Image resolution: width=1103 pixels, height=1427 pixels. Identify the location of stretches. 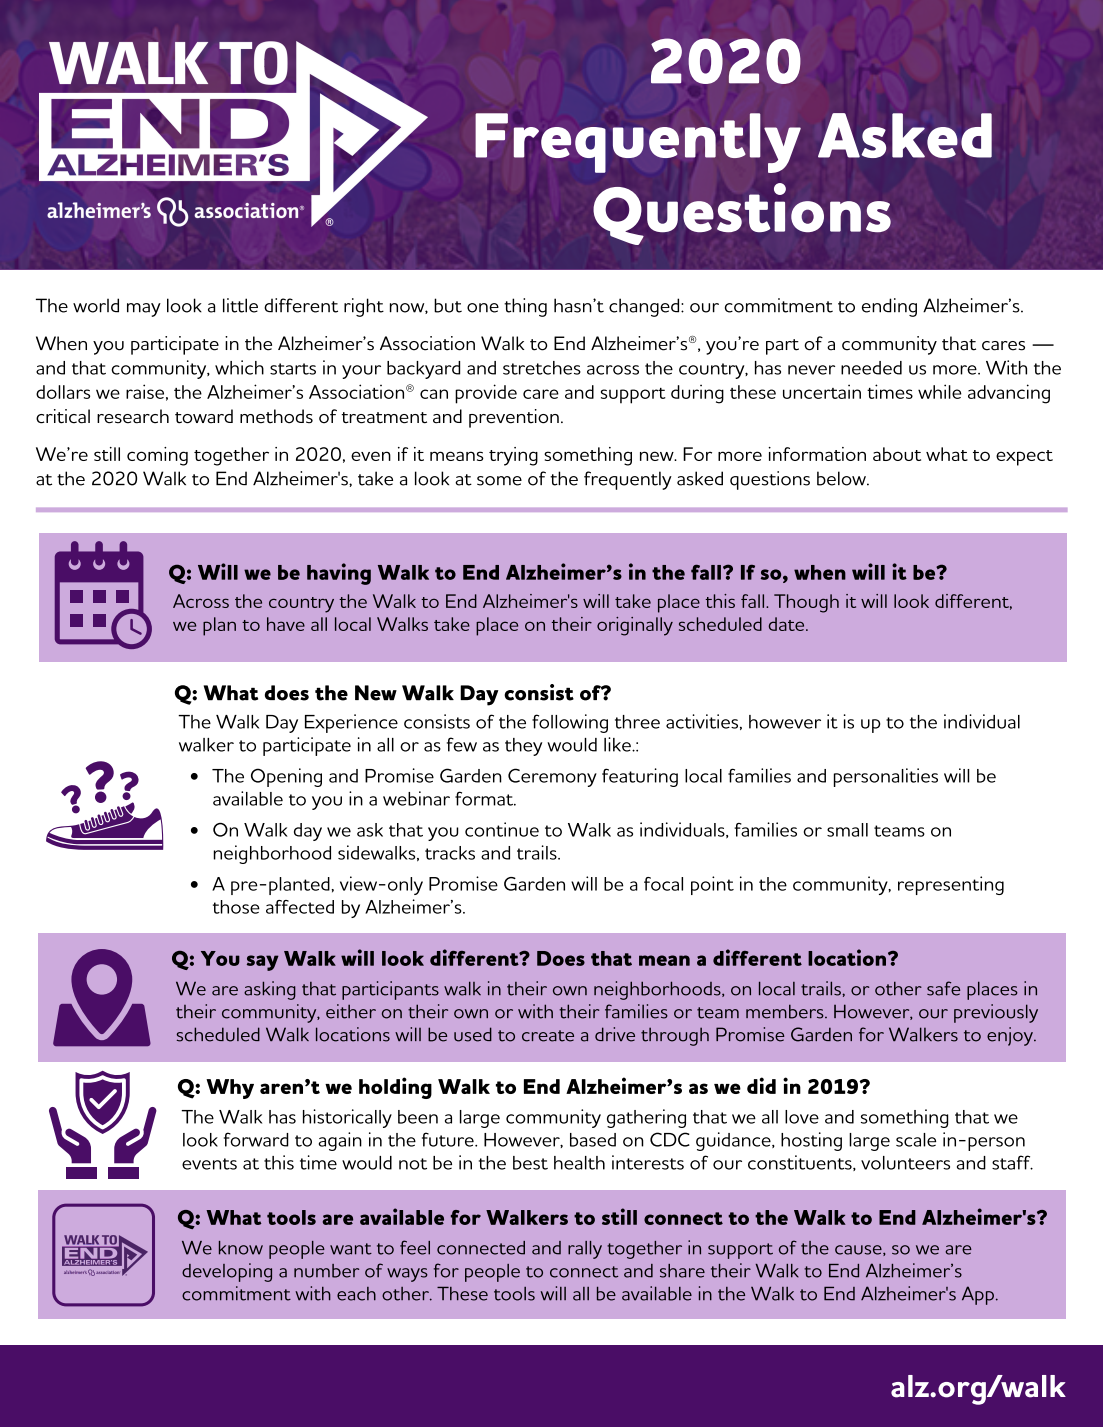
(542, 368).
